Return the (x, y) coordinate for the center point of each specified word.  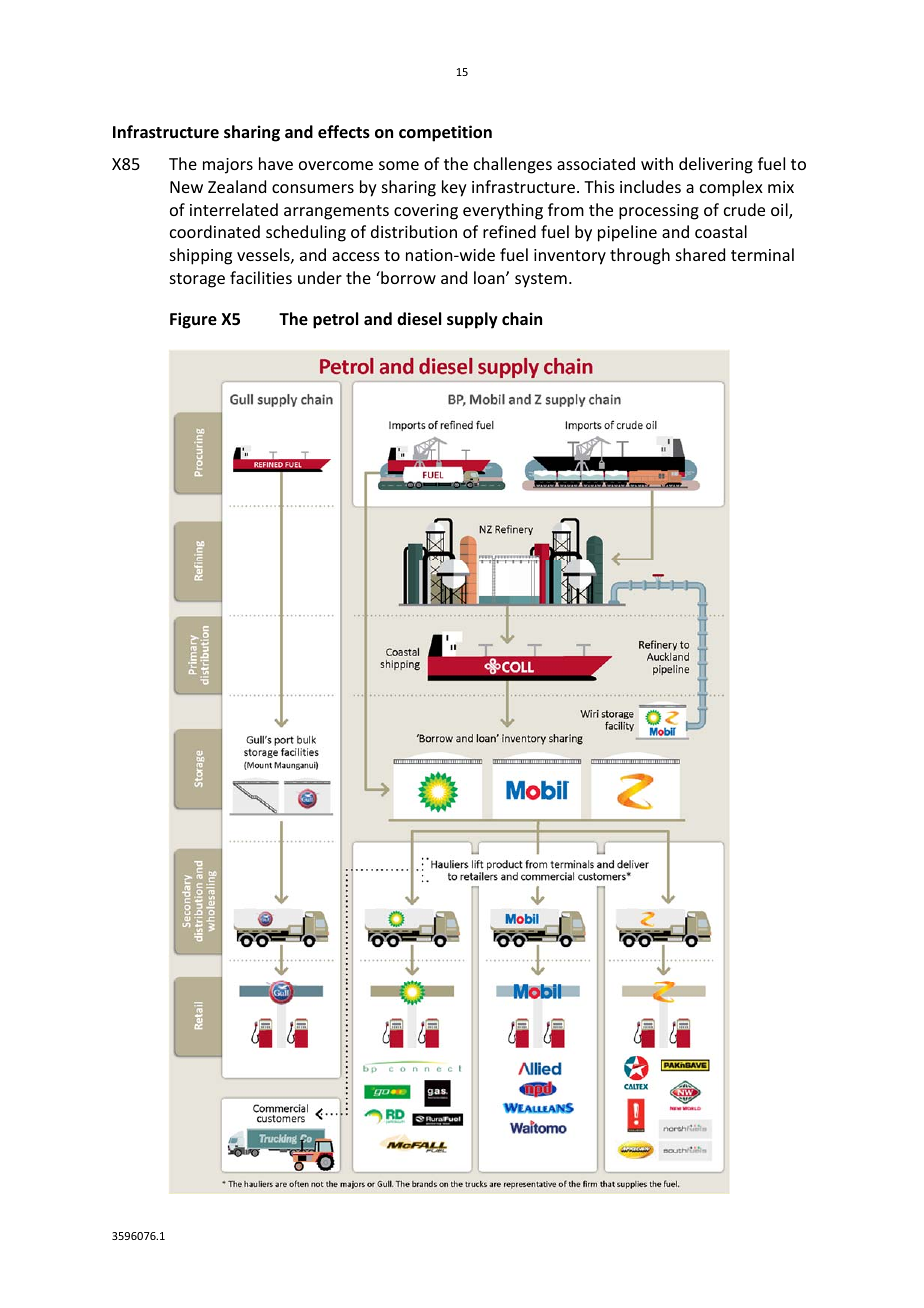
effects (344, 132)
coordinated (215, 231)
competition (445, 133)
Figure (193, 320)
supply (472, 320)
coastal (721, 231)
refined (509, 231)
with (657, 163)
